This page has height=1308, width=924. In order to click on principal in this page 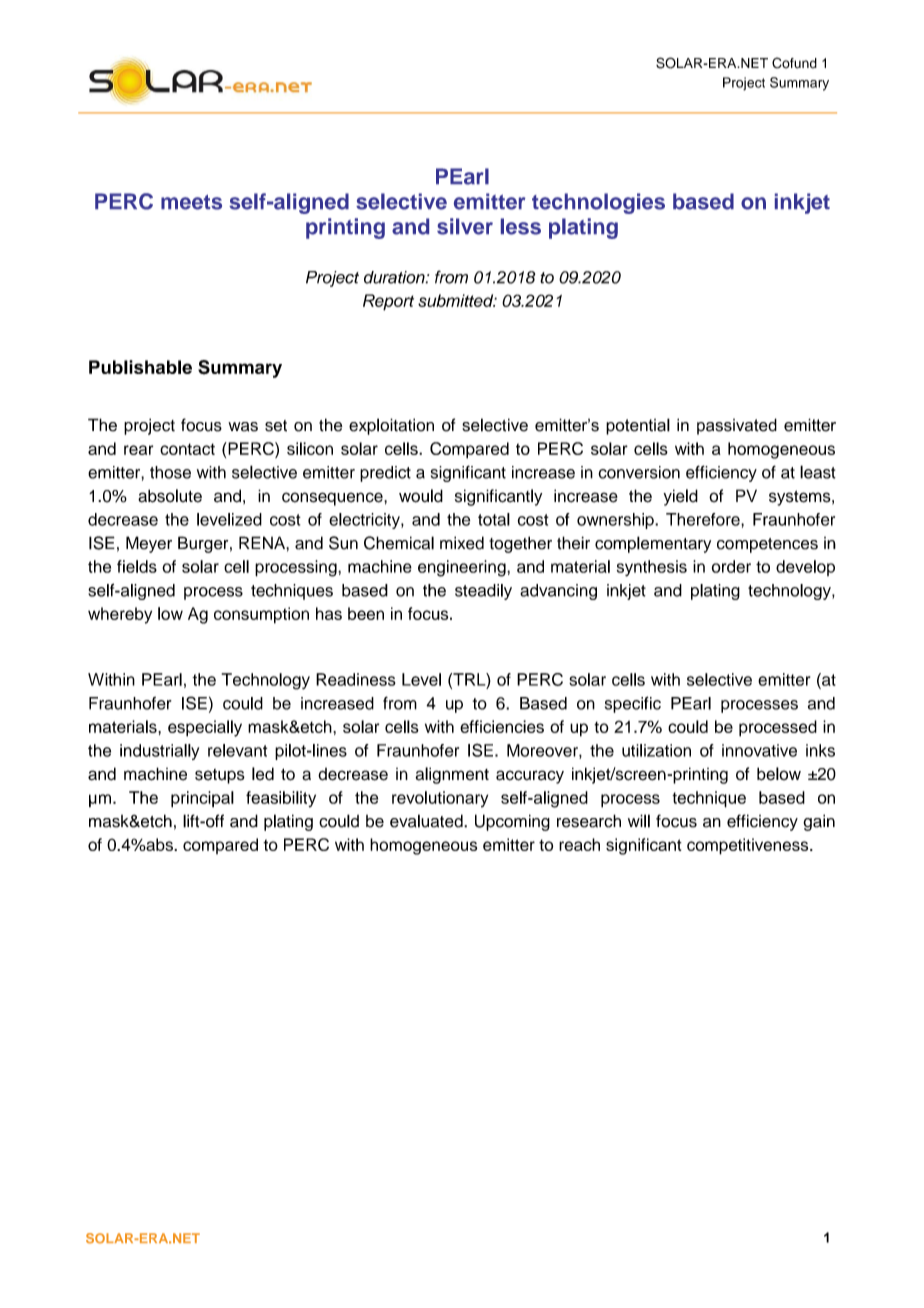, I will do `click(202, 799)`.
